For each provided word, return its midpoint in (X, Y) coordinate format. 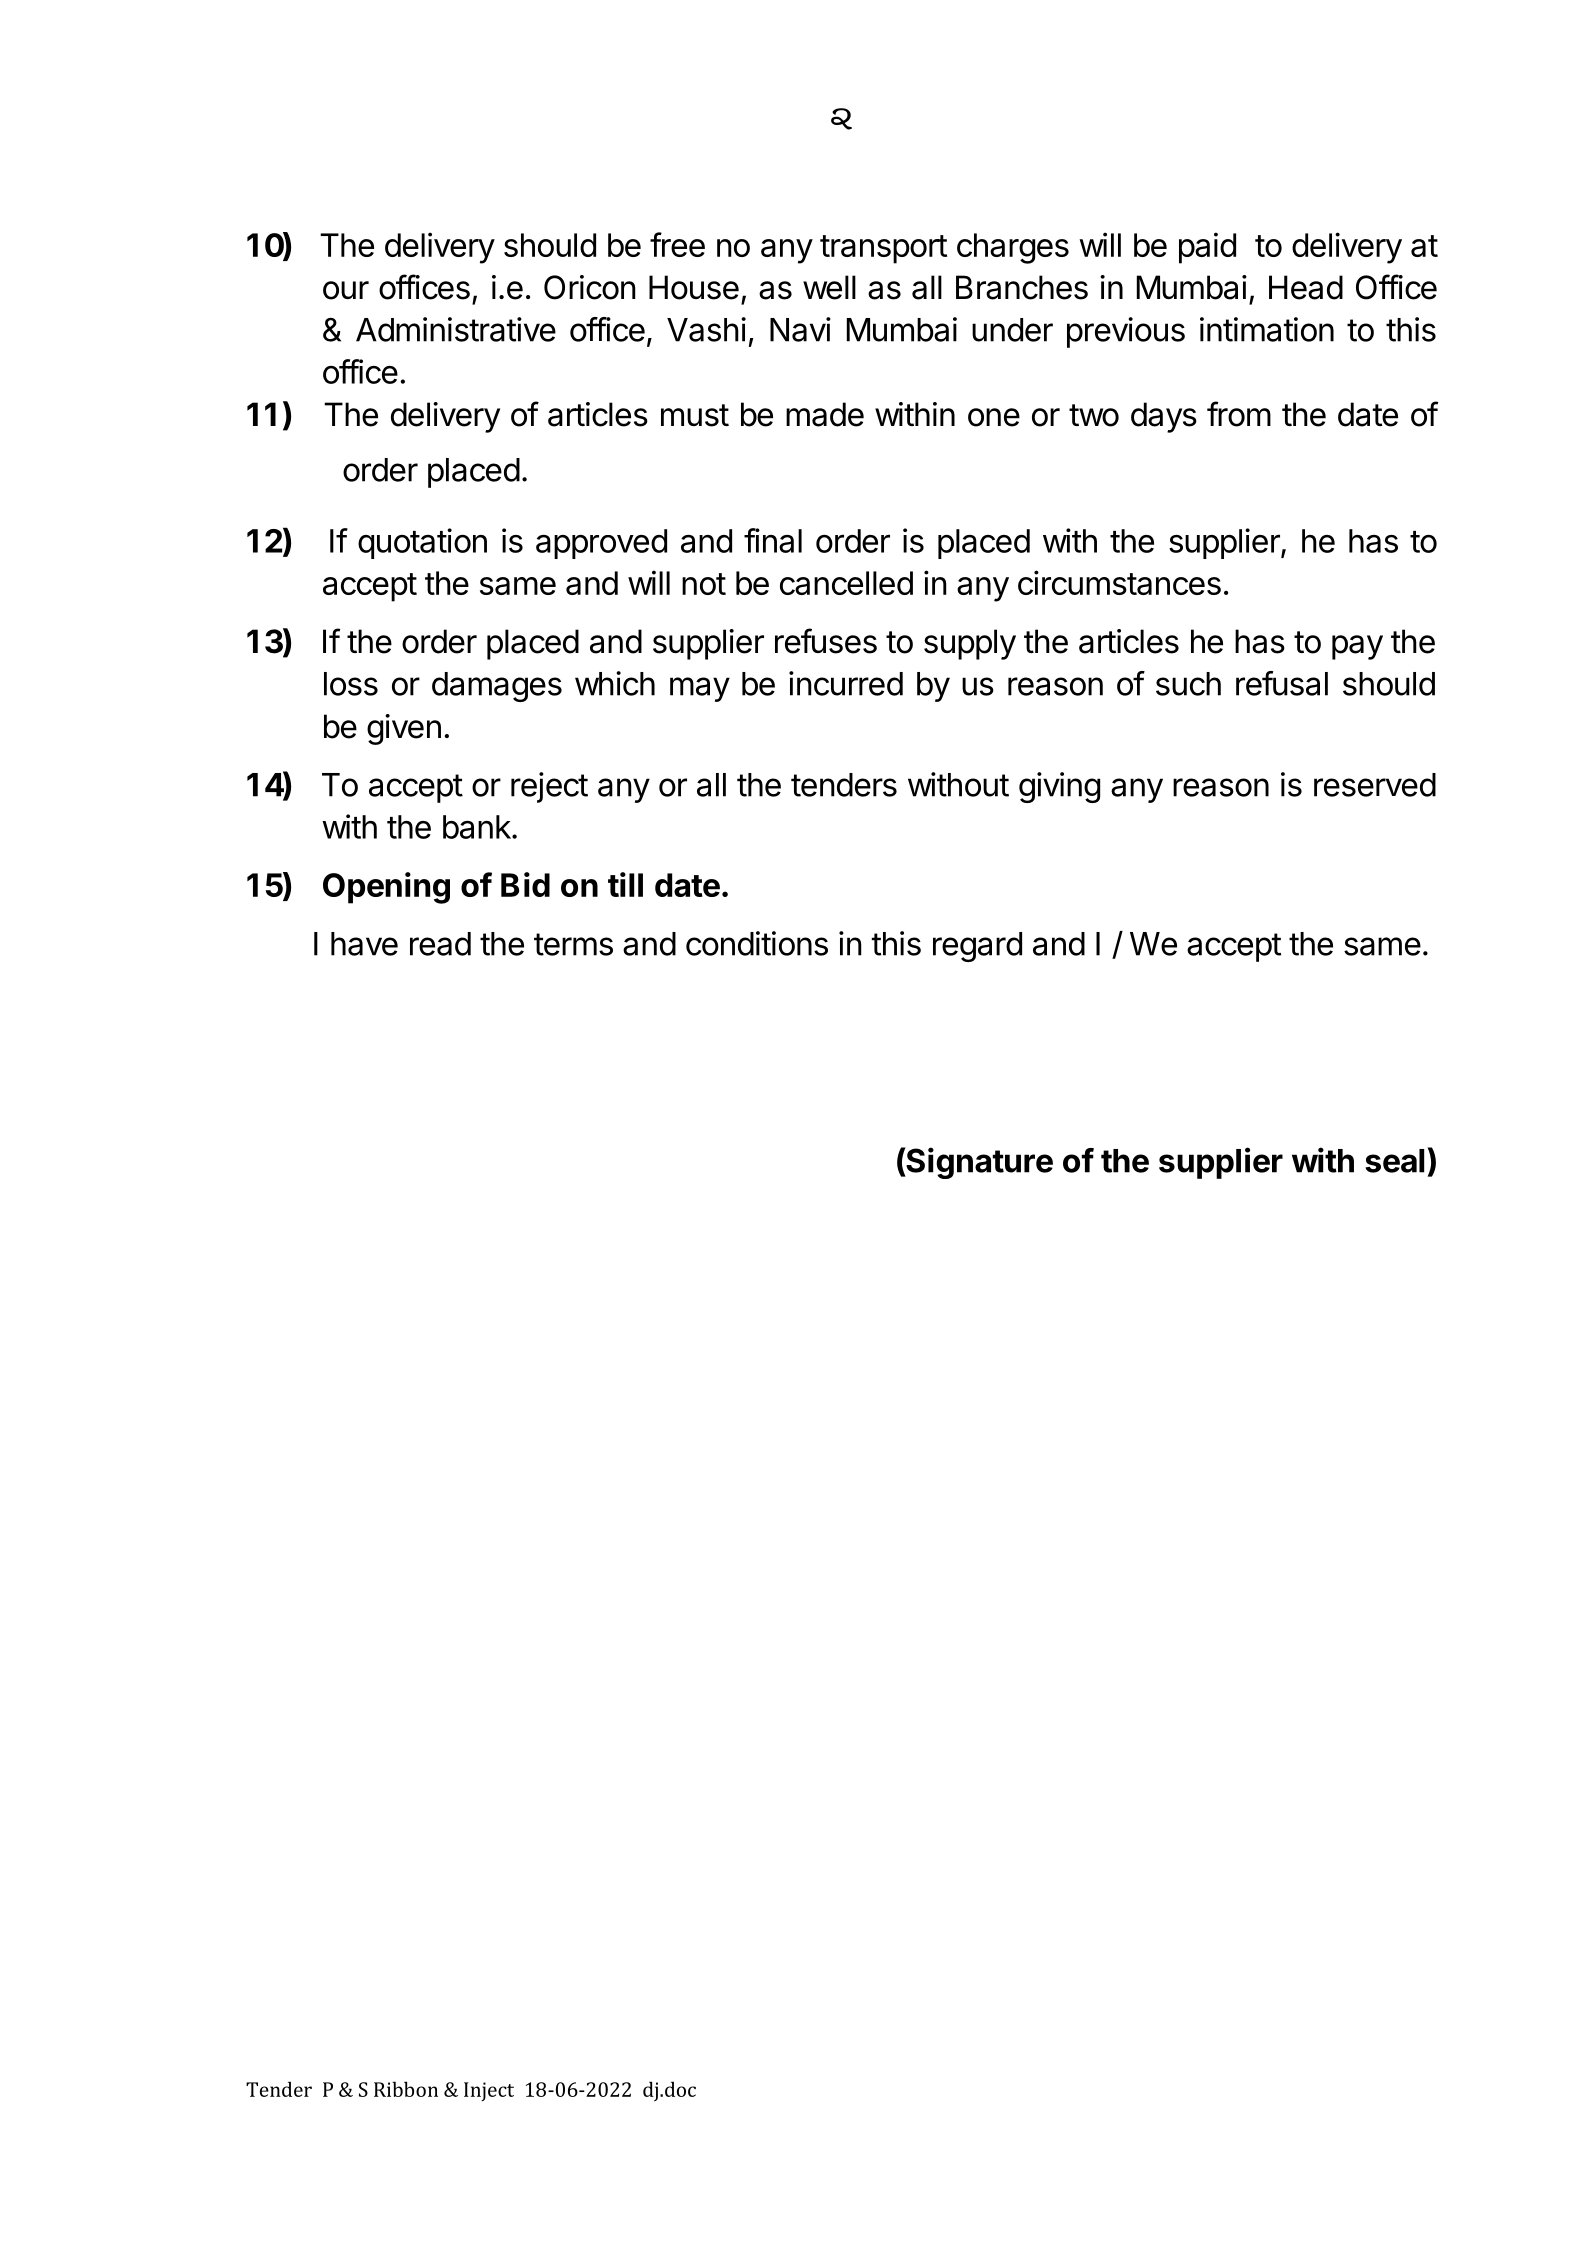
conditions (757, 943)
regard (977, 947)
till (625, 884)
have (364, 944)
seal (1394, 1161)
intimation (1267, 329)
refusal (1282, 683)
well (829, 287)
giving (1059, 787)
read (440, 944)
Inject (489, 2091)
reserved (1375, 785)
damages (497, 687)
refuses (826, 641)
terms (573, 944)
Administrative (456, 329)
